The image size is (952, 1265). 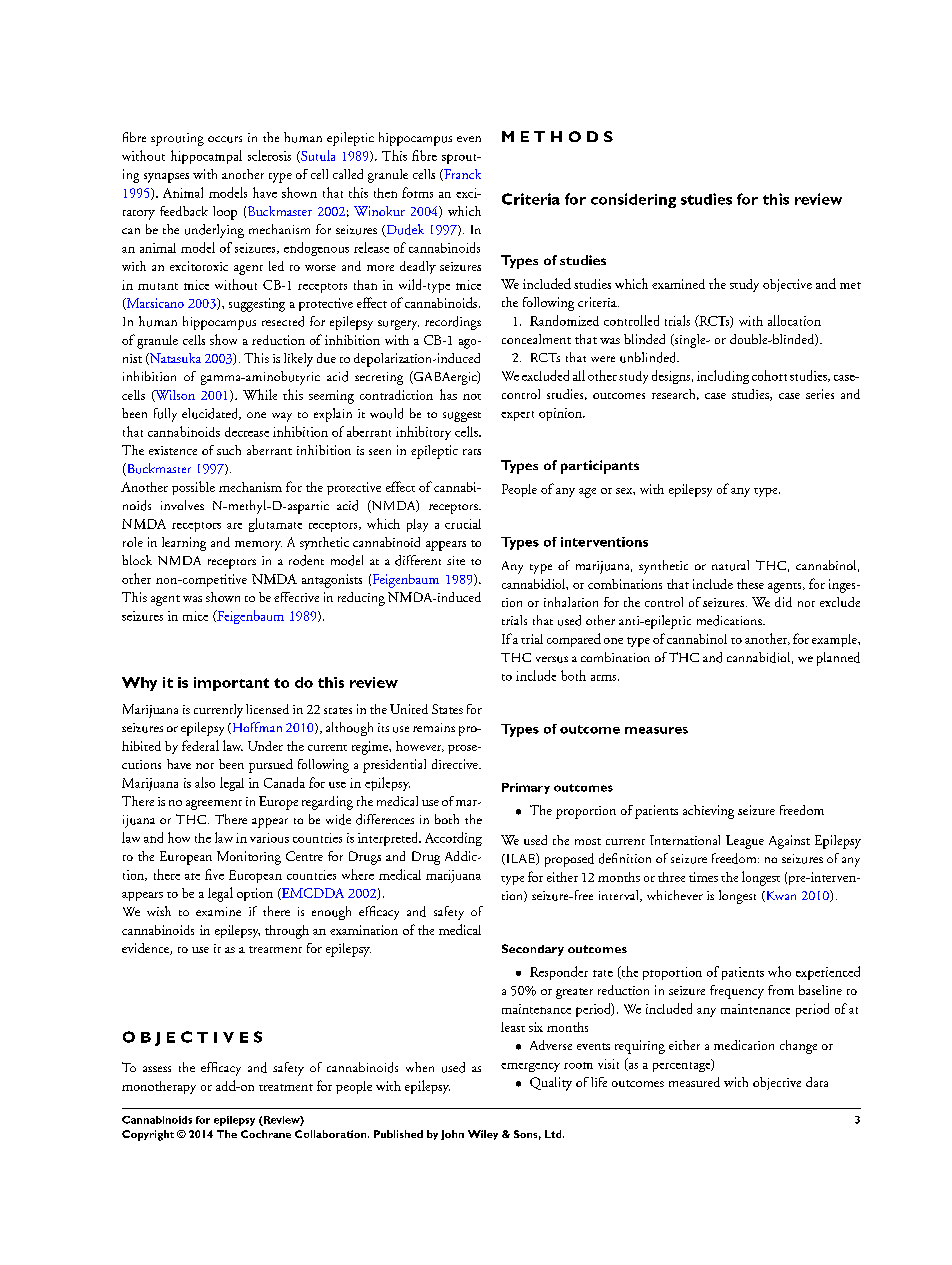 I want to click on did, so click(x=783, y=602).
